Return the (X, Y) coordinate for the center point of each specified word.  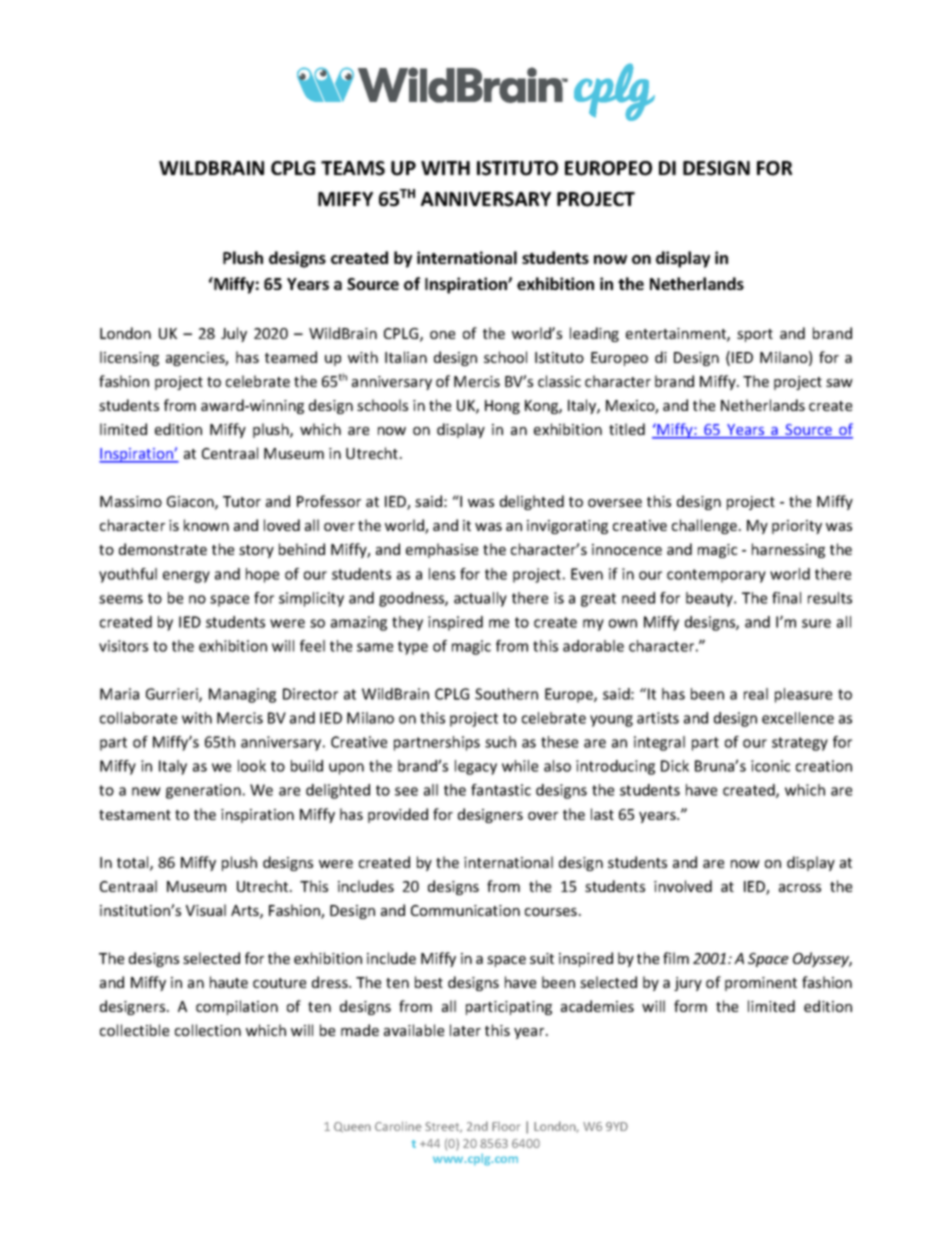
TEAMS (353, 168)
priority (797, 527)
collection (208, 1030)
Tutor (242, 501)
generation (203, 791)
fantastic (501, 790)
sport (755, 335)
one (442, 335)
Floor (506, 1126)
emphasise (442, 550)
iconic (770, 766)
